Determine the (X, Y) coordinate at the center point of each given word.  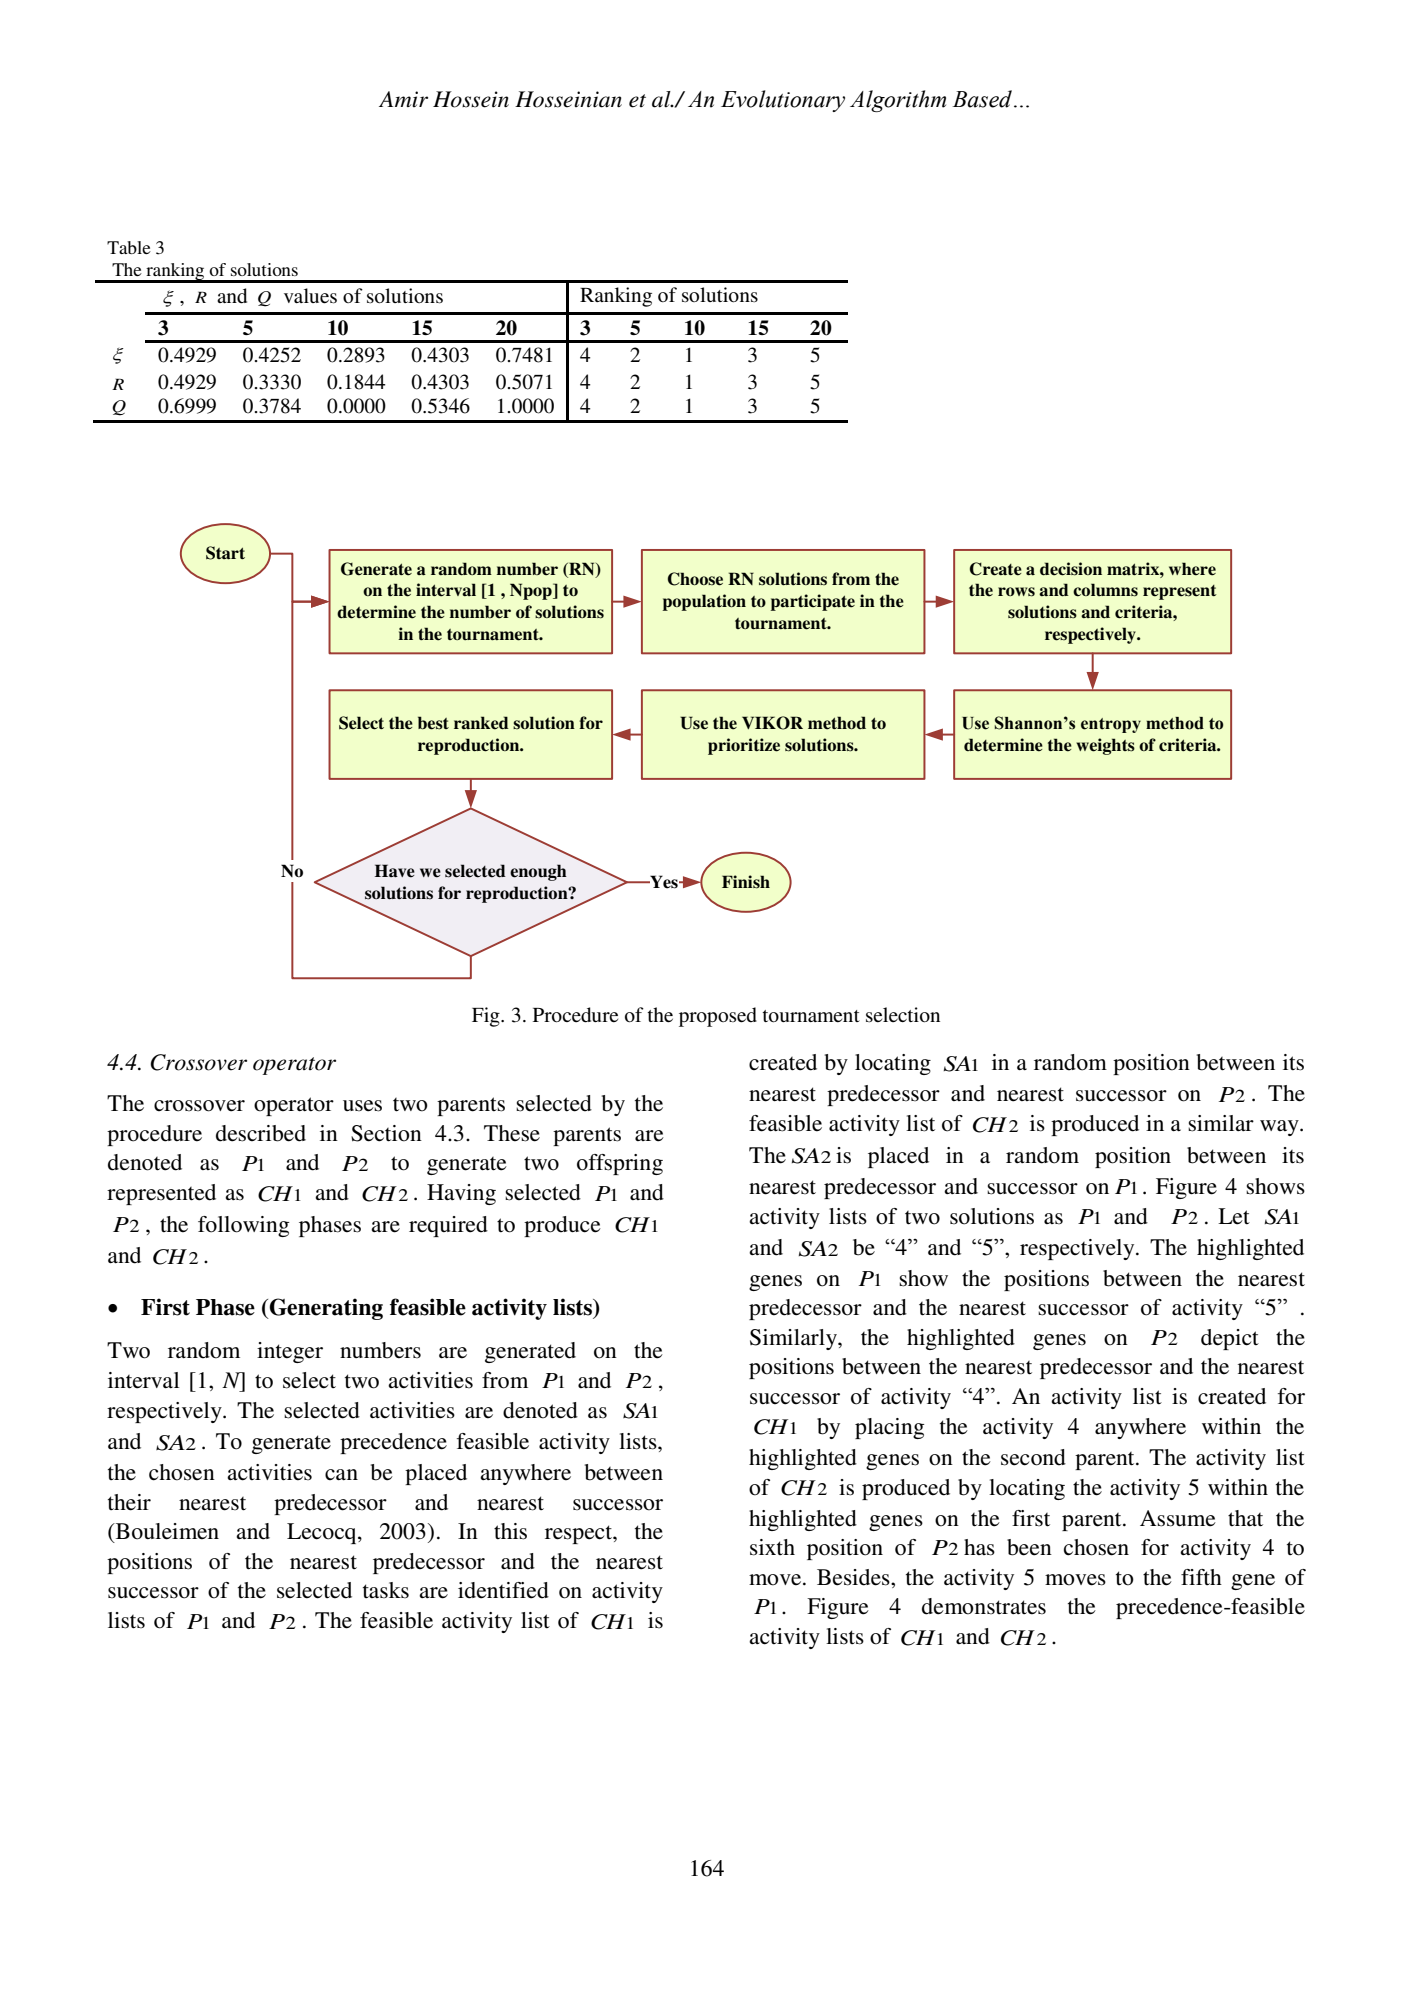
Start (225, 553)
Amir (403, 99)
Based (982, 99)
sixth (772, 1547)
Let (1234, 1216)
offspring (620, 1164)
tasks (386, 1590)
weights (1105, 746)
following (243, 1226)
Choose (695, 579)
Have (395, 871)
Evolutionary (783, 101)
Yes (664, 882)
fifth (1201, 1577)
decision (1071, 569)
